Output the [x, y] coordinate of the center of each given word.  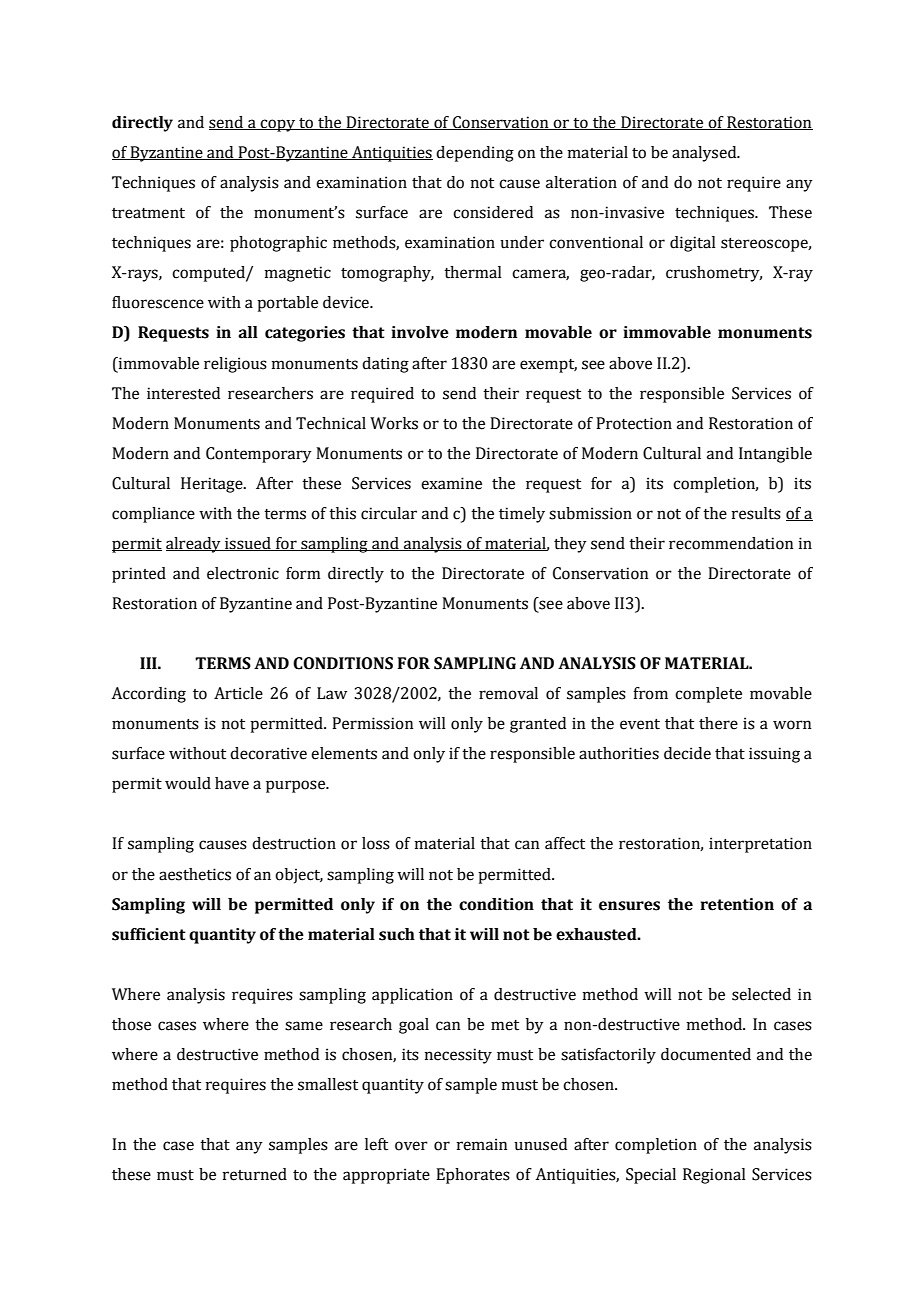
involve [420, 332]
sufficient [149, 934]
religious [235, 365]
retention [737, 904]
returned [255, 1174]
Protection [634, 423]
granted [538, 725]
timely [522, 515]
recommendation [731, 543]
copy [278, 125]
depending [475, 154]
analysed [705, 154]
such [397, 934]
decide [687, 753]
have [232, 783]
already [194, 545]
